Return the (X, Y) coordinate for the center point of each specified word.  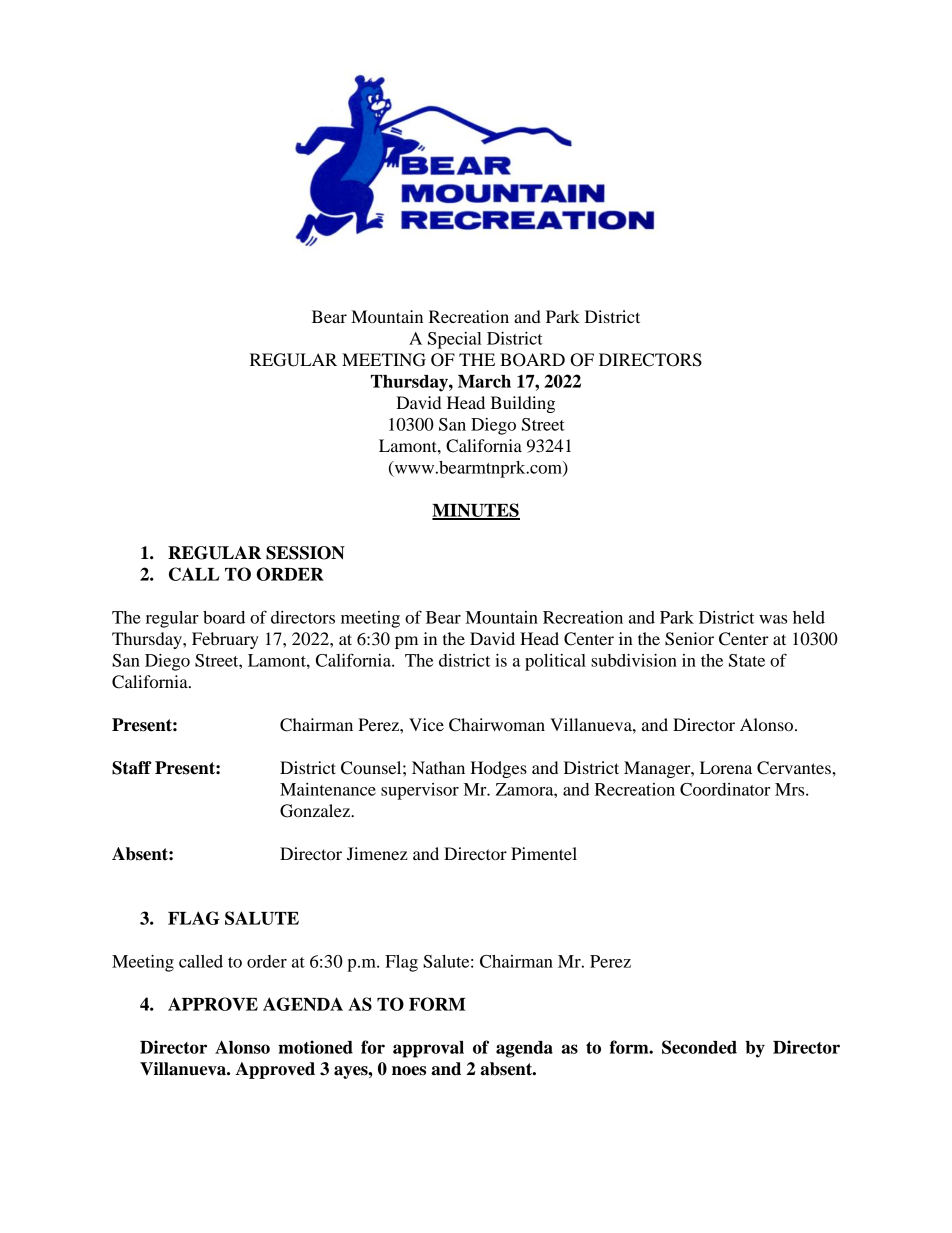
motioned (315, 1047)
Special (455, 340)
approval (428, 1049)
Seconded (699, 1047)
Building (522, 404)
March (484, 381)
